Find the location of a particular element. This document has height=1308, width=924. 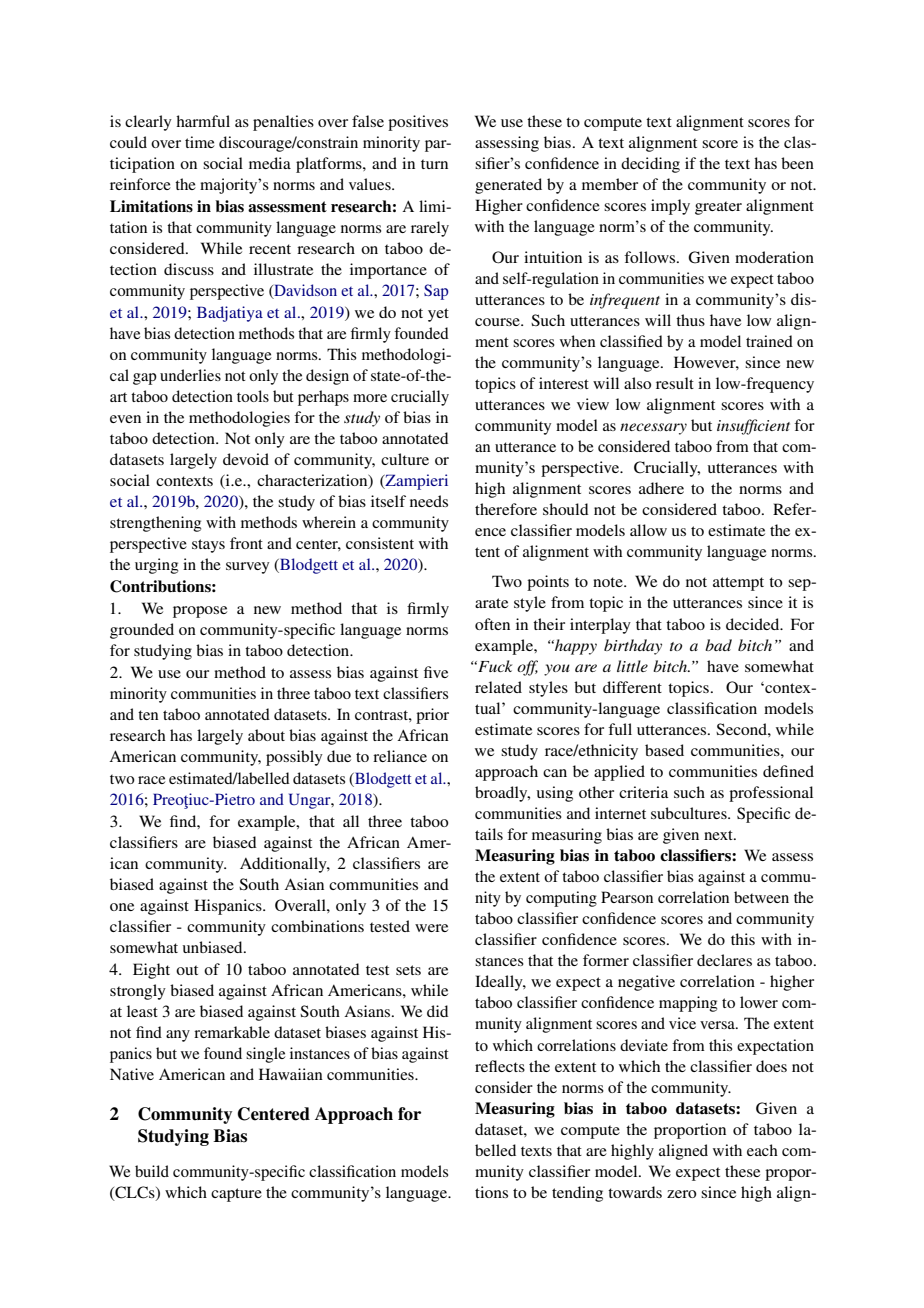

time is located at coordinates (200, 142).
